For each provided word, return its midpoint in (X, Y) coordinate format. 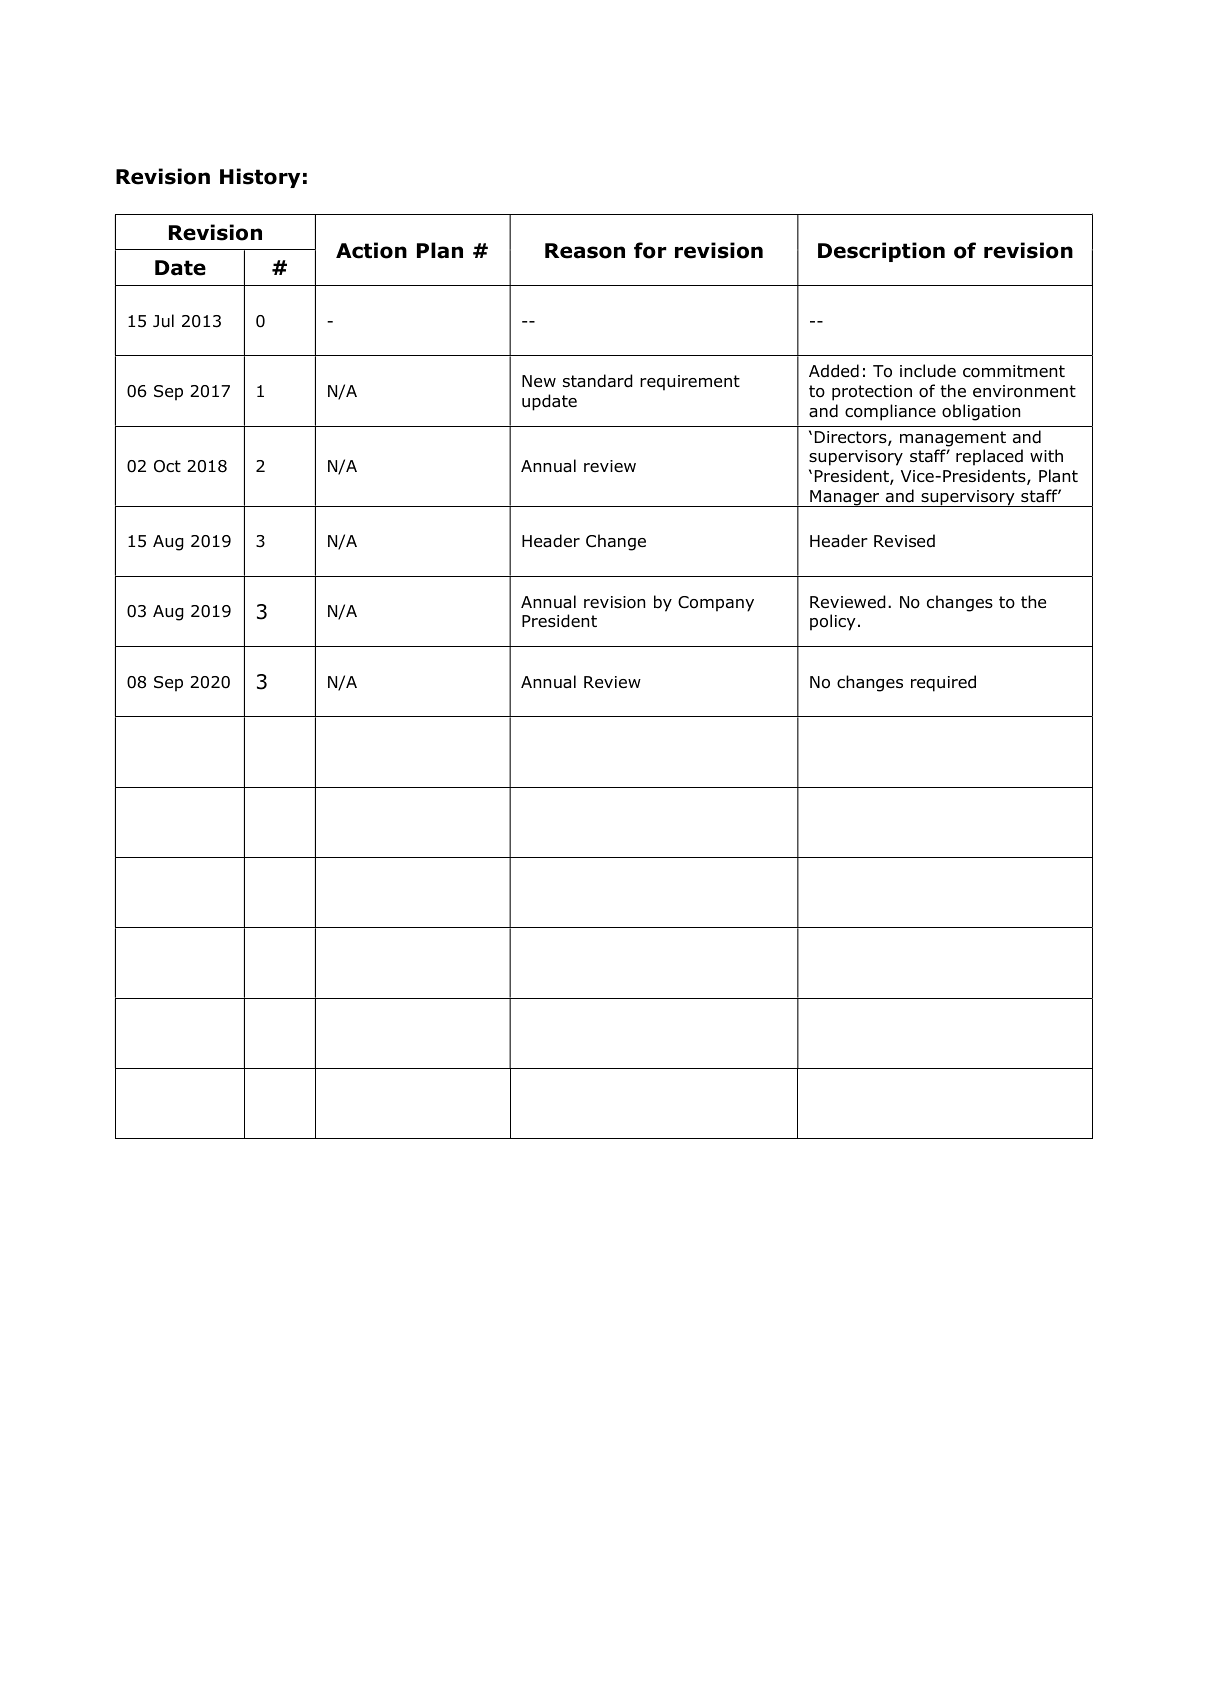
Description (881, 252)
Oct (167, 466)
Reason (585, 251)
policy (833, 622)
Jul (163, 320)
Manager (845, 498)
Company (716, 604)
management (953, 439)
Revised (904, 541)
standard (598, 381)
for (650, 250)
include (928, 371)
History (260, 178)
